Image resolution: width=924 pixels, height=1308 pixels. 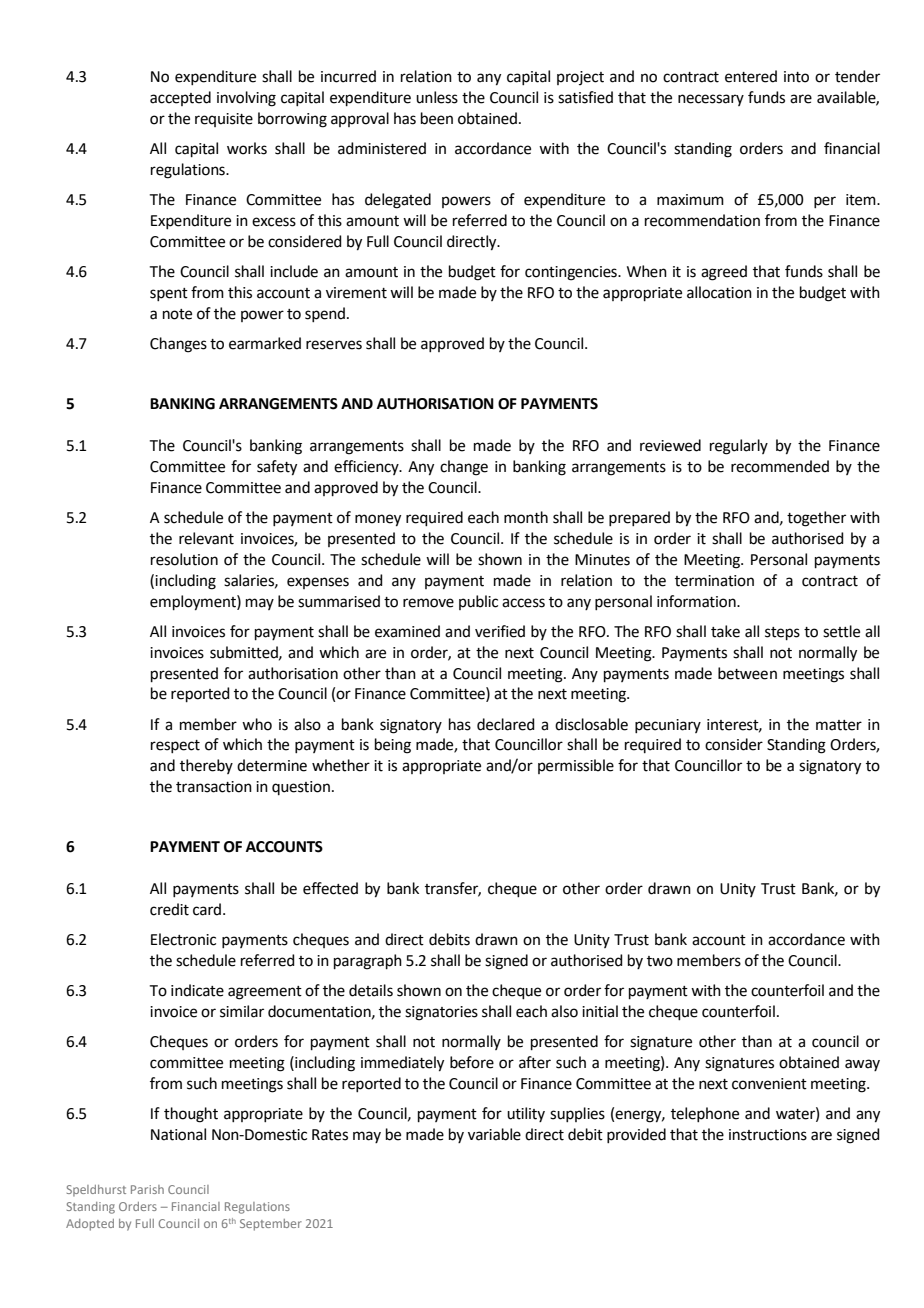 What do you see at coordinates (180, 98) in the screenshot?
I see `accepted` at bounding box center [180, 98].
